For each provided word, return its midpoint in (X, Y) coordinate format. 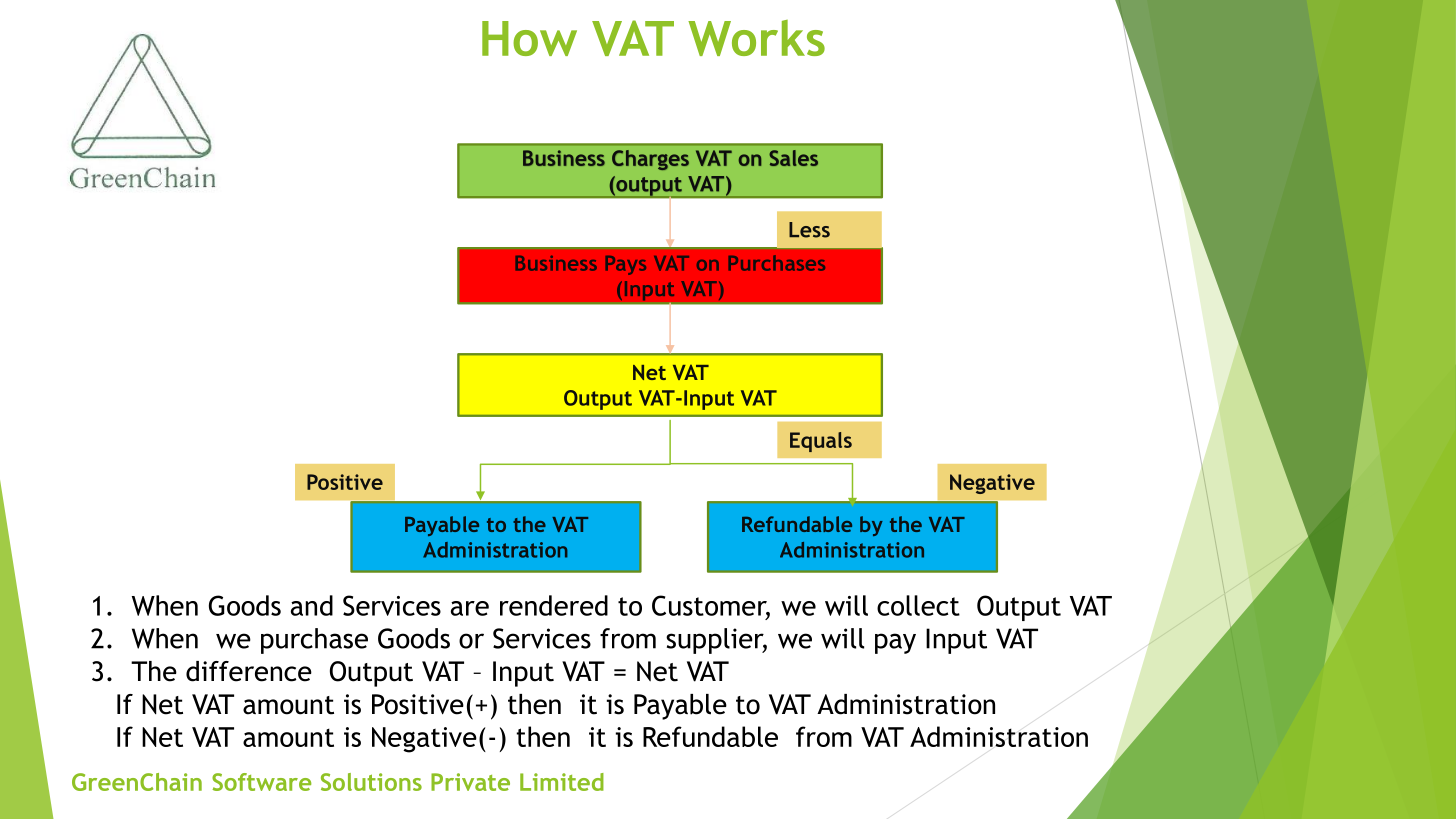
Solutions (371, 782)
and (312, 605)
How (529, 38)
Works (756, 38)
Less (809, 230)
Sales (793, 158)
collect (918, 605)
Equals (821, 442)
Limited (562, 782)
